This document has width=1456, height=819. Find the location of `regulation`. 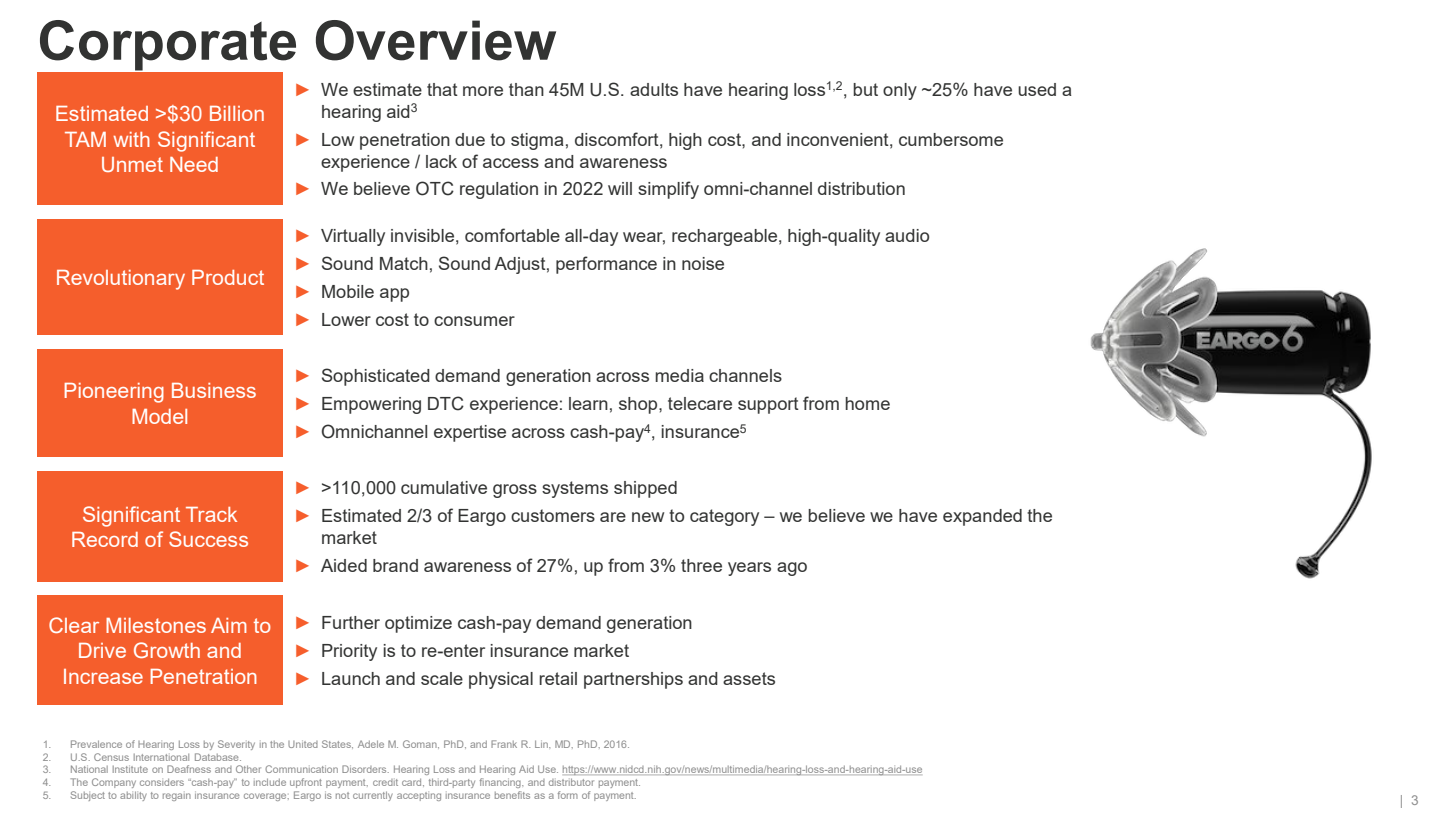

regulation is located at coordinates (499, 190).
